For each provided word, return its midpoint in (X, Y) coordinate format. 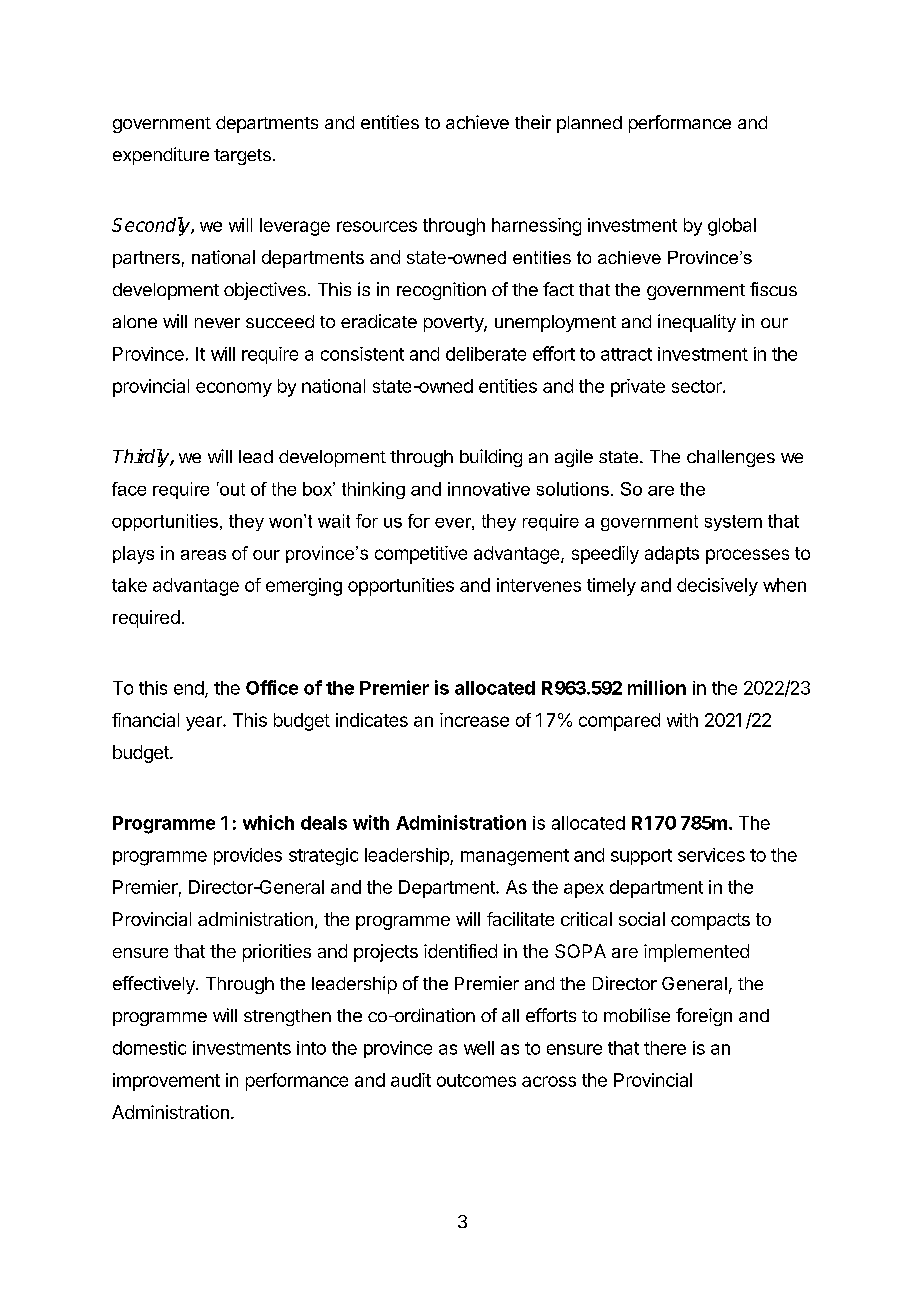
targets (242, 157)
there (665, 1048)
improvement (166, 1082)
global (732, 227)
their (533, 122)
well (479, 1048)
